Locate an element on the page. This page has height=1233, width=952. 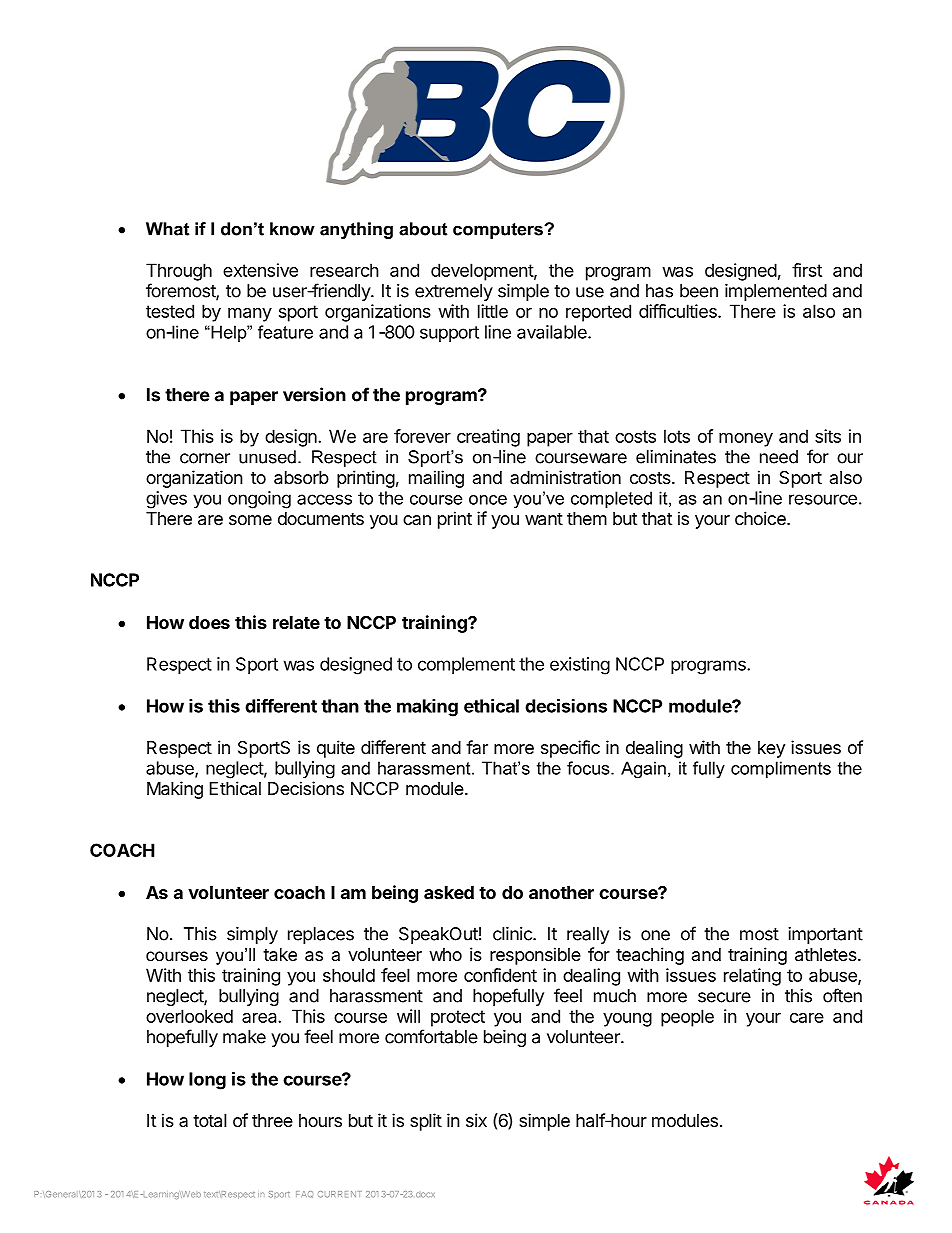
want is located at coordinates (544, 519).
